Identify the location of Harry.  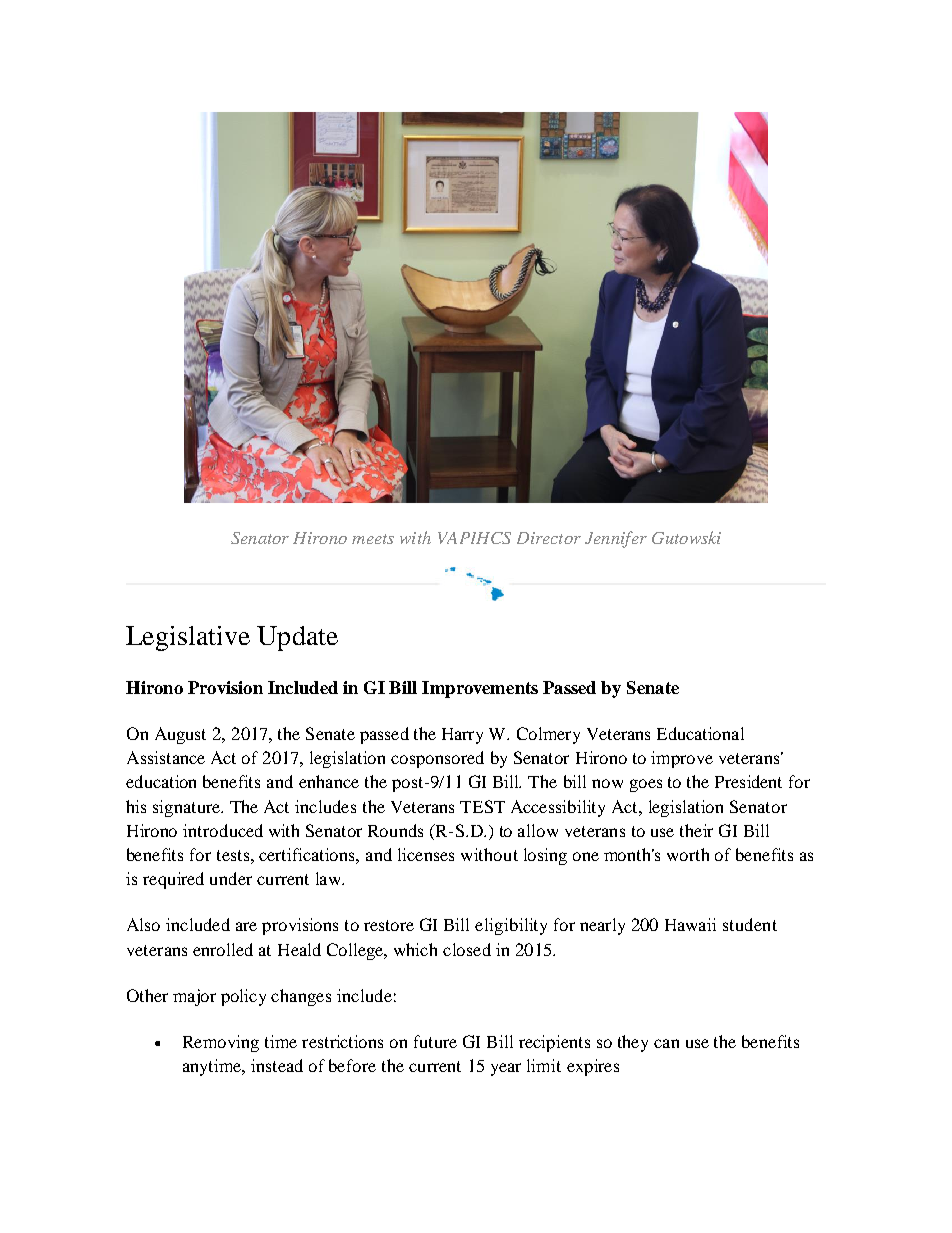
(462, 736).
